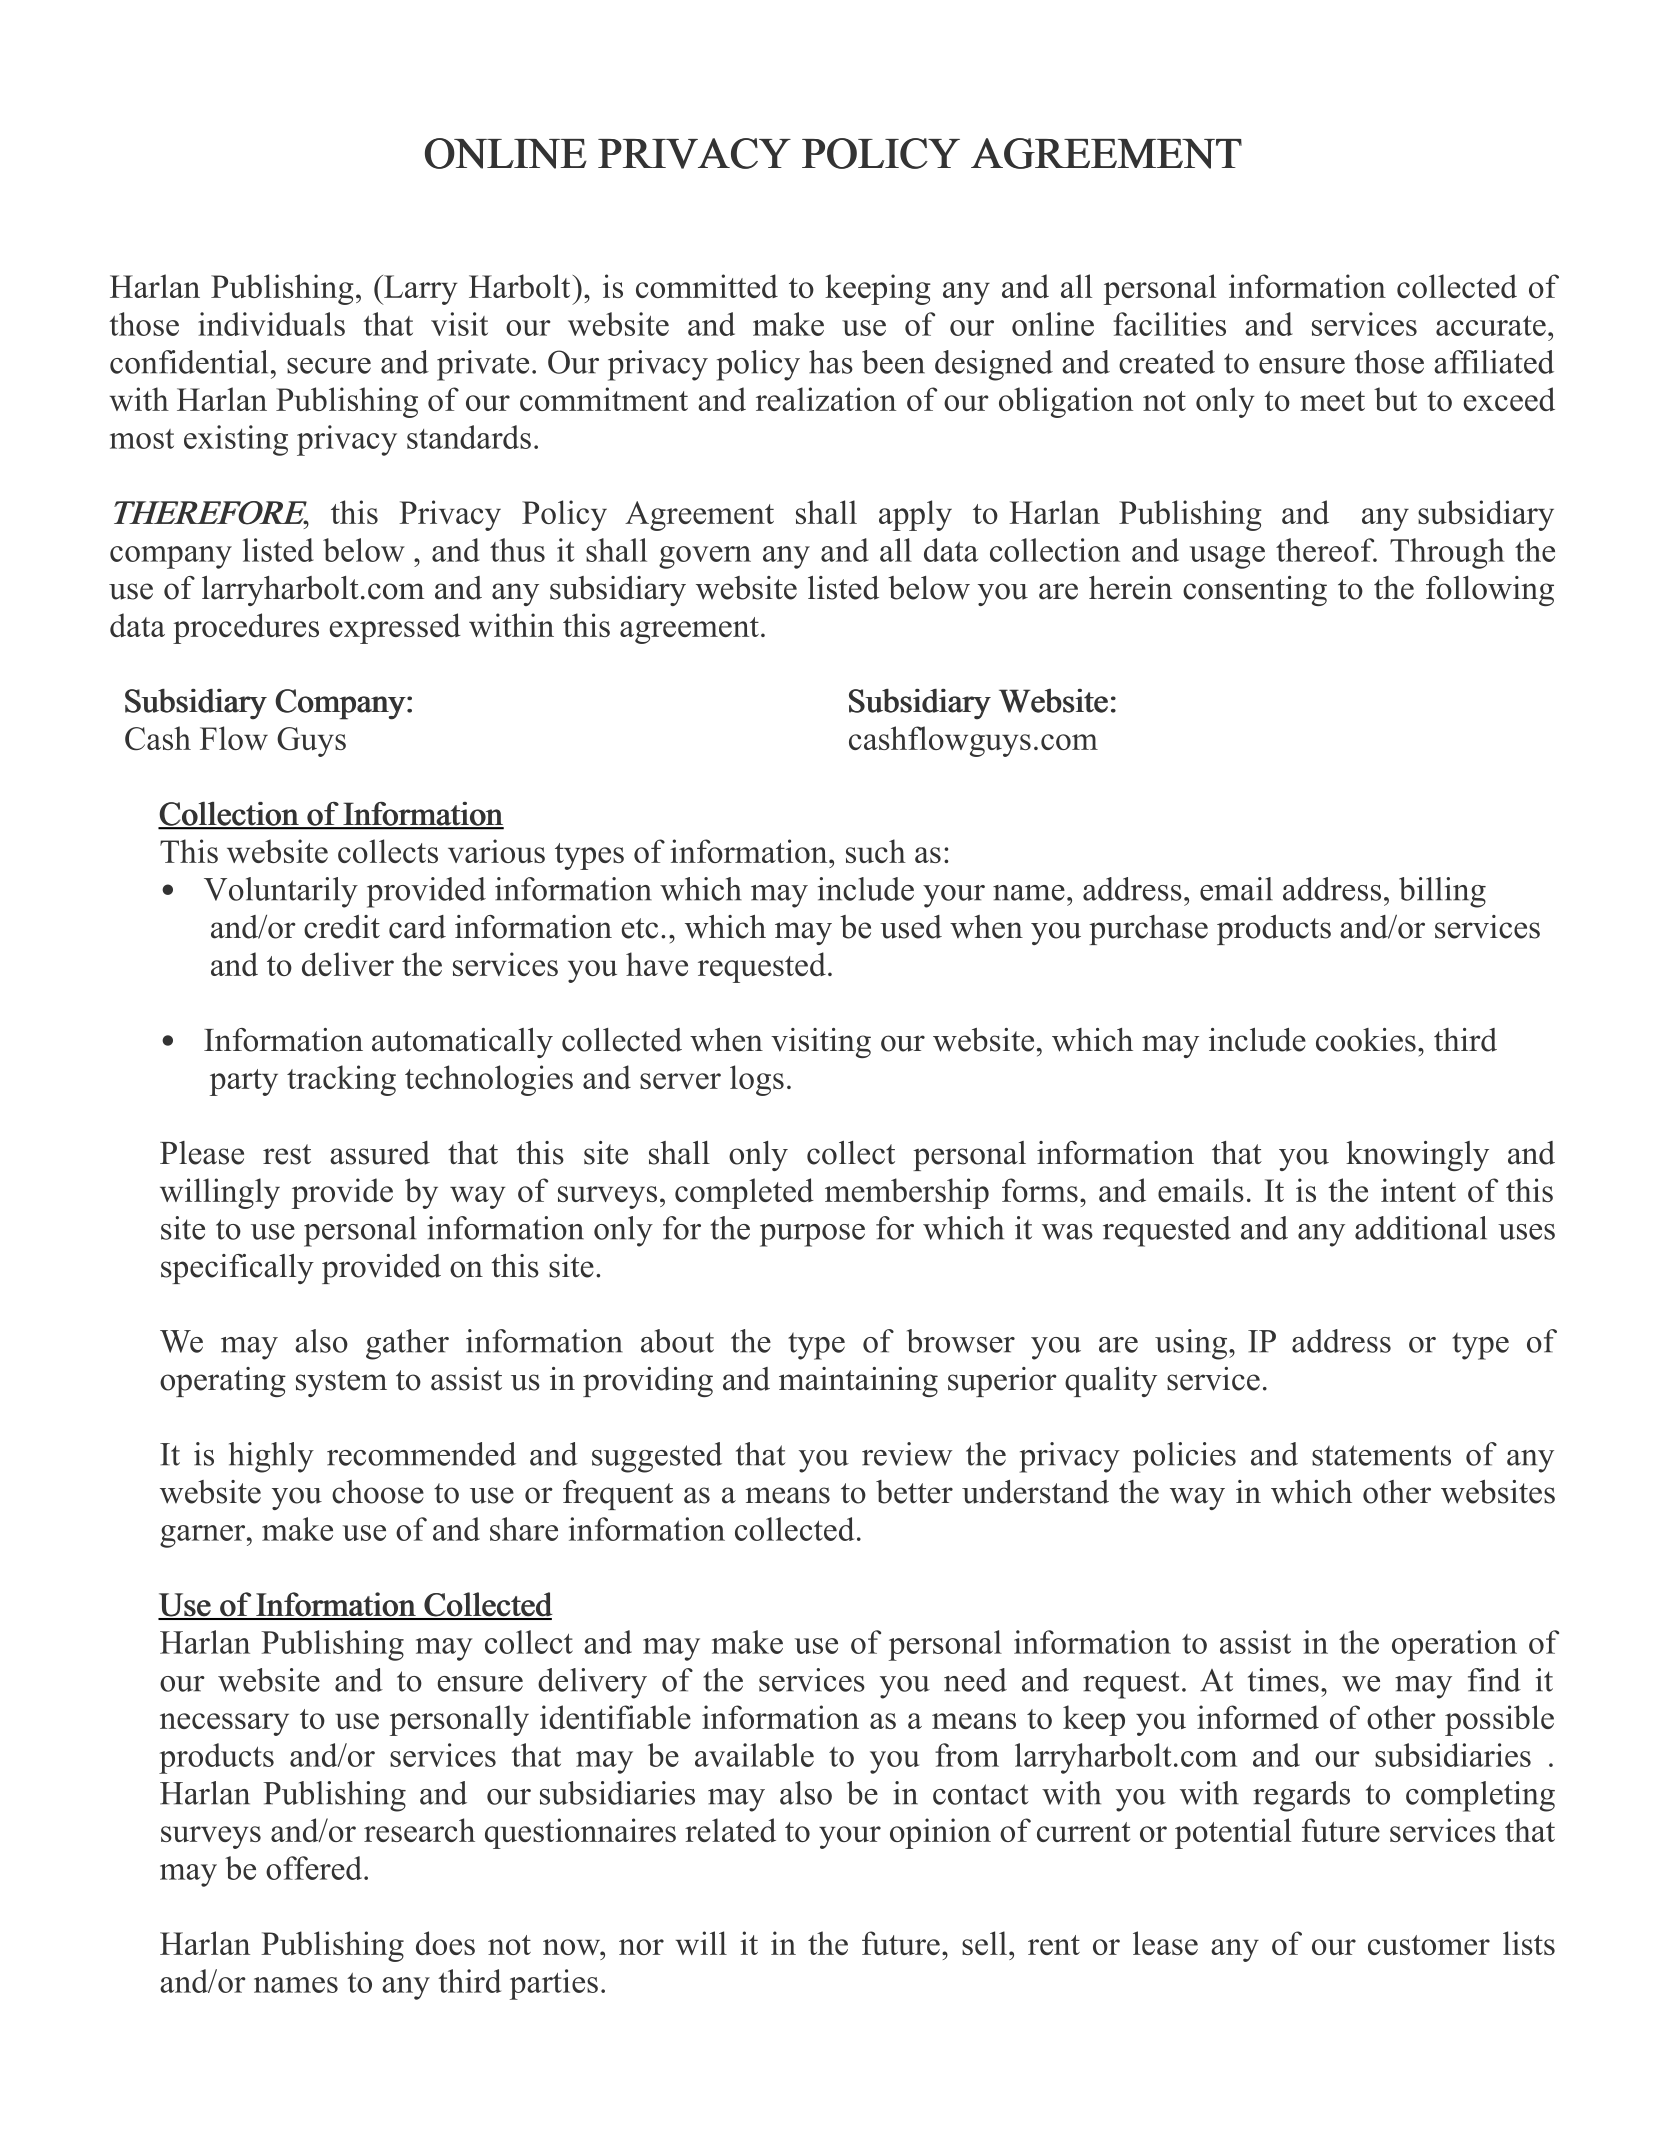 Image resolution: width=1666 pixels, height=2156 pixels. What do you see at coordinates (246, 628) in the document?
I see `procedures` at bounding box center [246, 628].
